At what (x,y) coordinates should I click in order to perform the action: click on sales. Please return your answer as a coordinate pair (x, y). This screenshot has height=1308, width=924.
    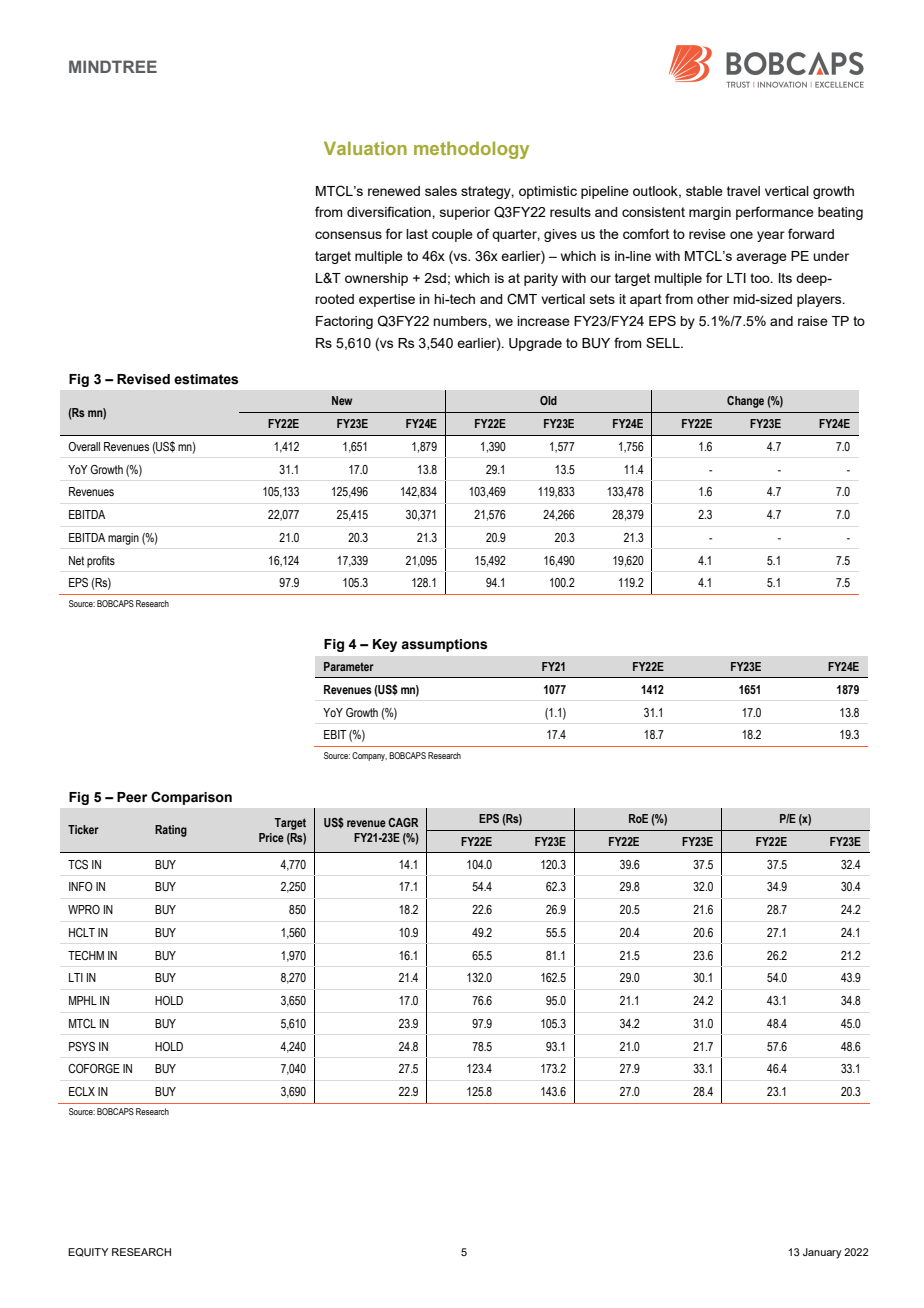
    Looking at the image, I should click on (441, 191).
